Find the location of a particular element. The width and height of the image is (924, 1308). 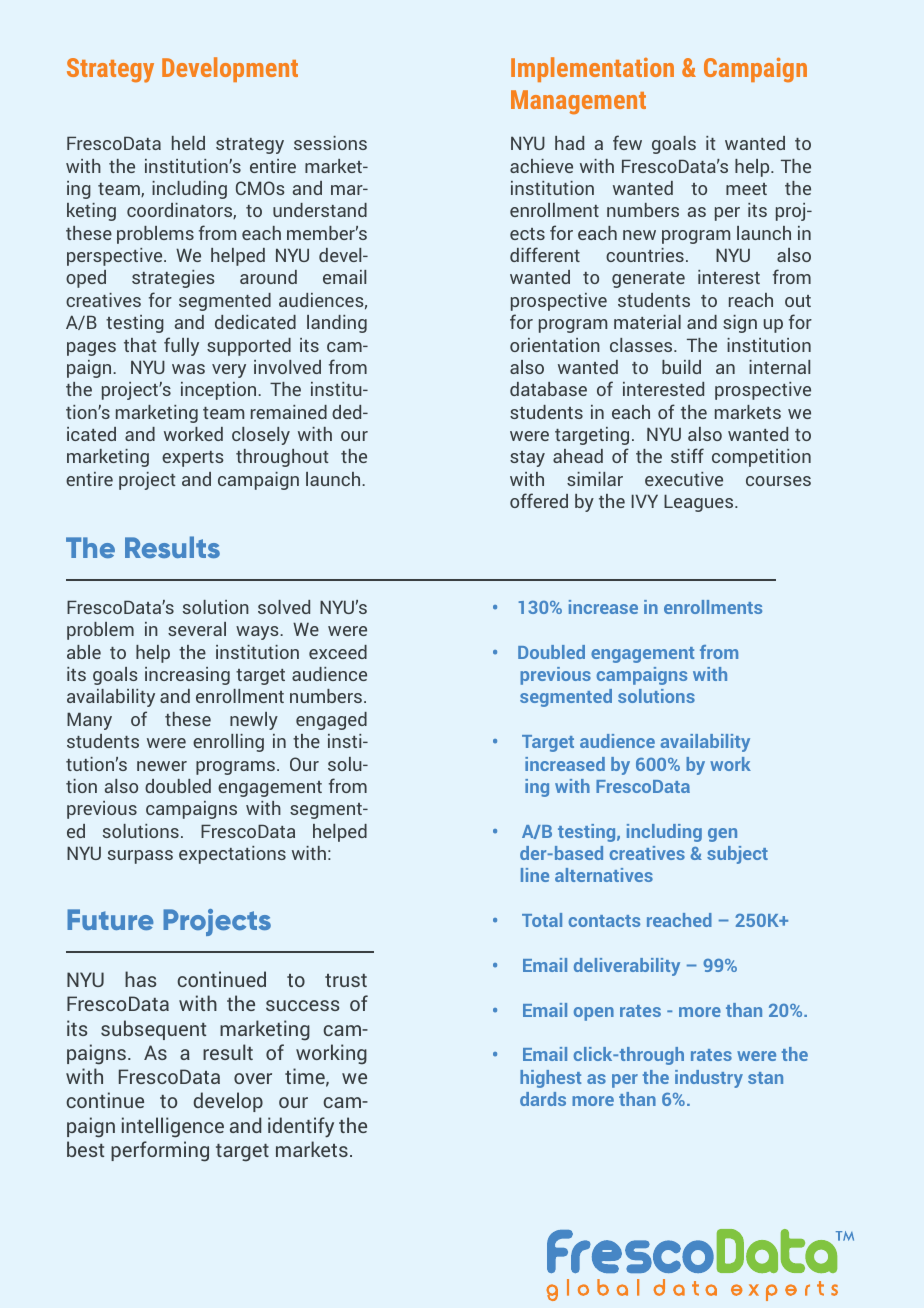

enrolling is located at coordinates (228, 743).
